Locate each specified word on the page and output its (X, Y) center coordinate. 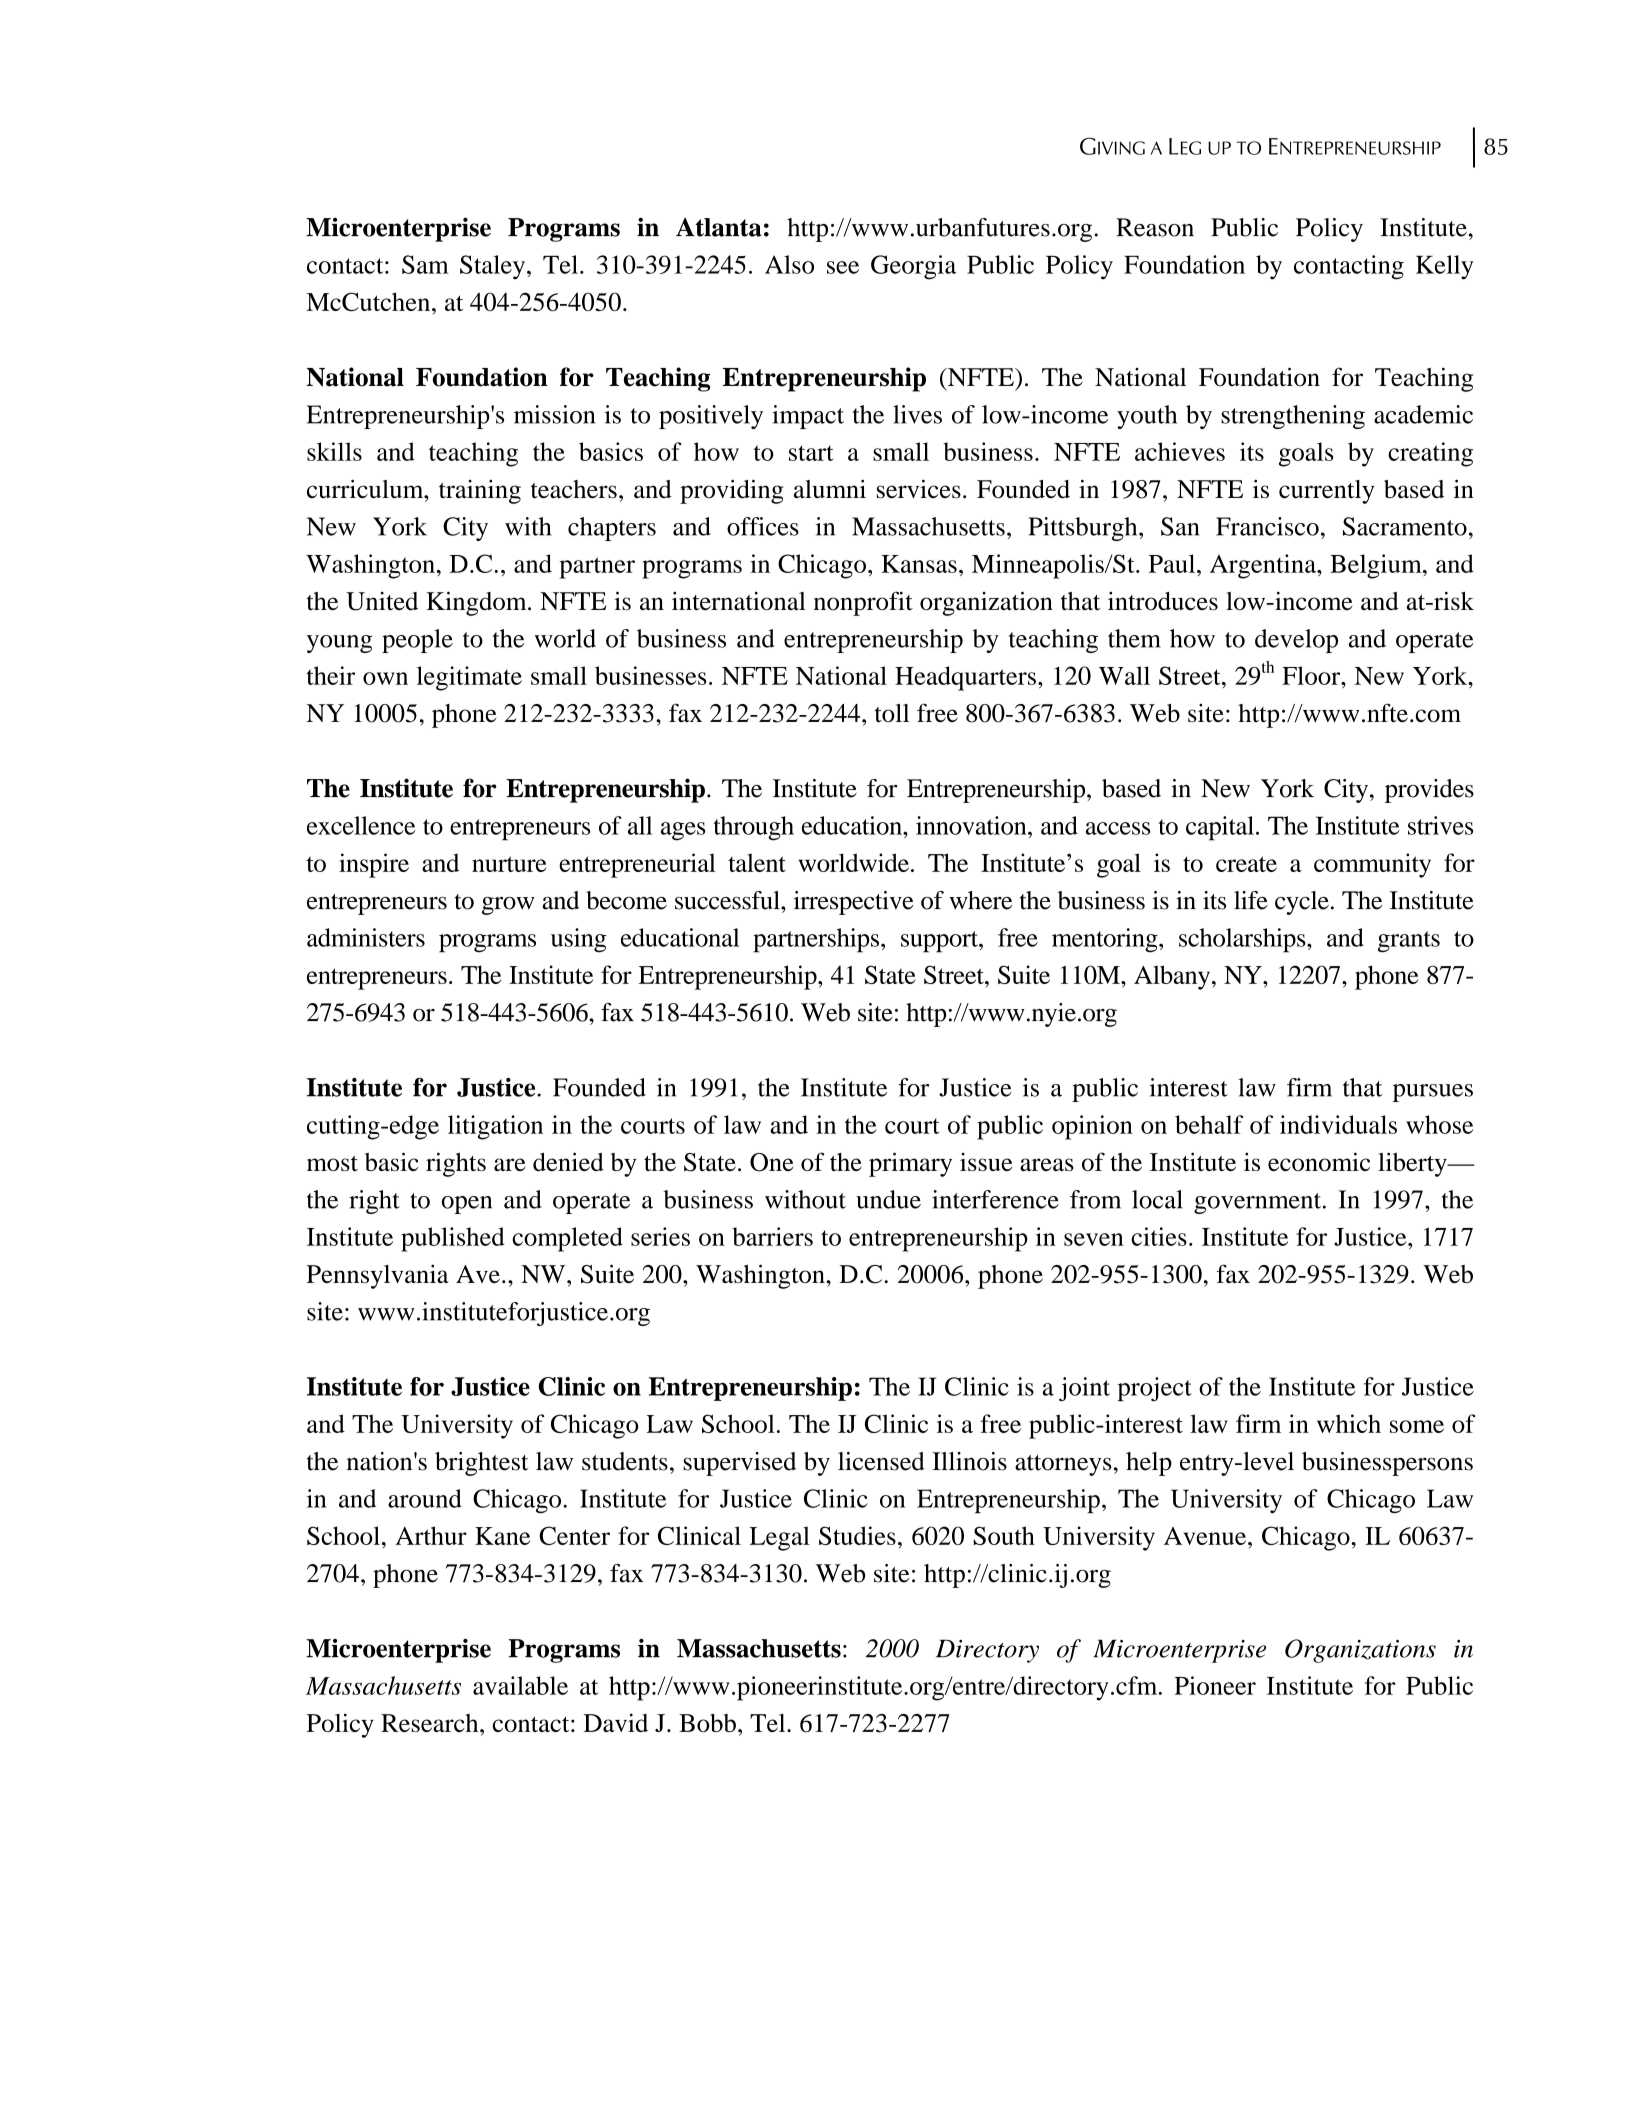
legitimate (469, 678)
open (467, 1205)
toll (892, 713)
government (1259, 1203)
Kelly (1445, 267)
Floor (1312, 675)
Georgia (913, 267)
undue (888, 1199)
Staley (492, 267)
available (520, 1685)
